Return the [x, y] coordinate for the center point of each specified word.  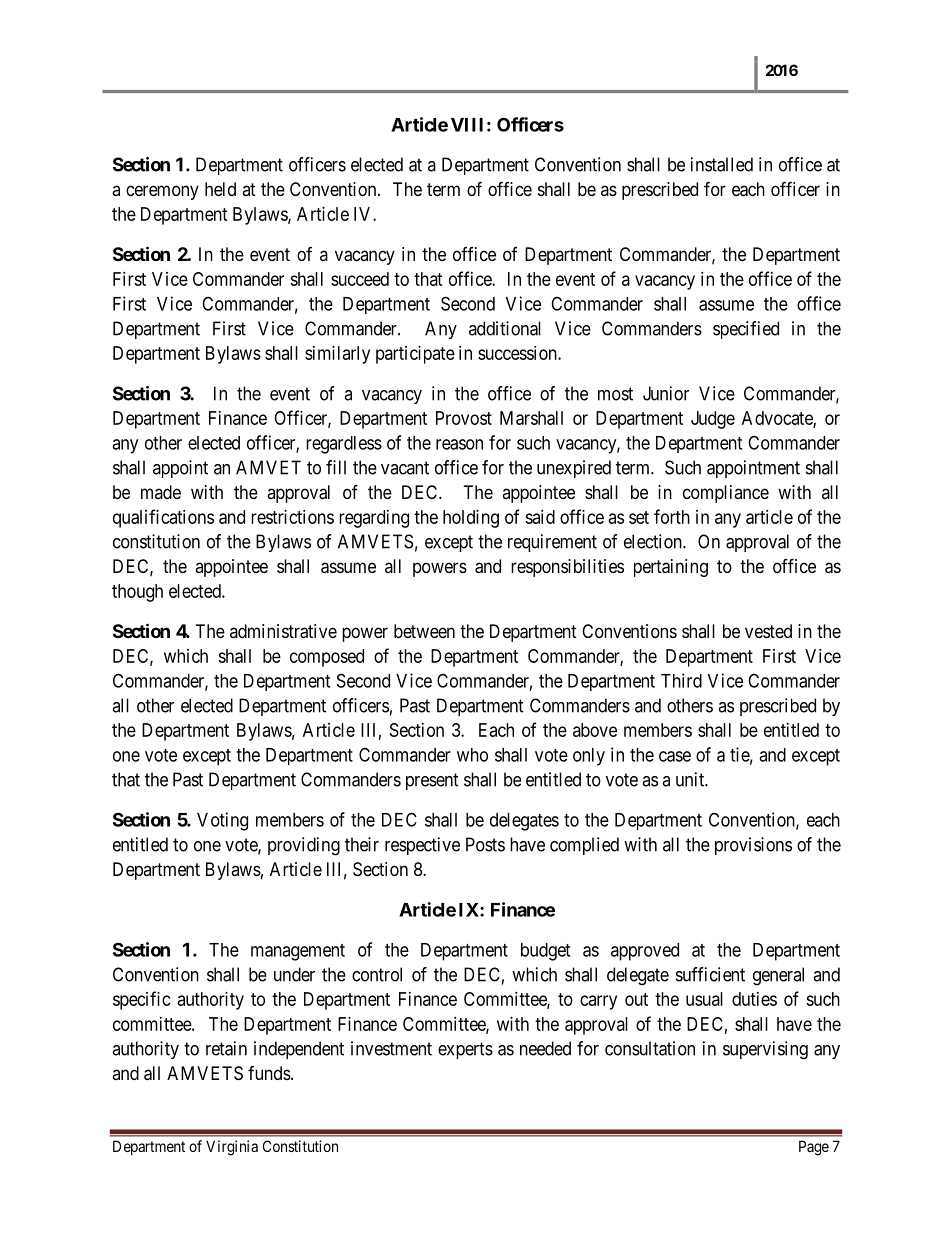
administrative [283, 631]
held [220, 189]
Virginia [232, 1148]
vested [768, 631]
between [424, 631]
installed [722, 164]
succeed [360, 279]
